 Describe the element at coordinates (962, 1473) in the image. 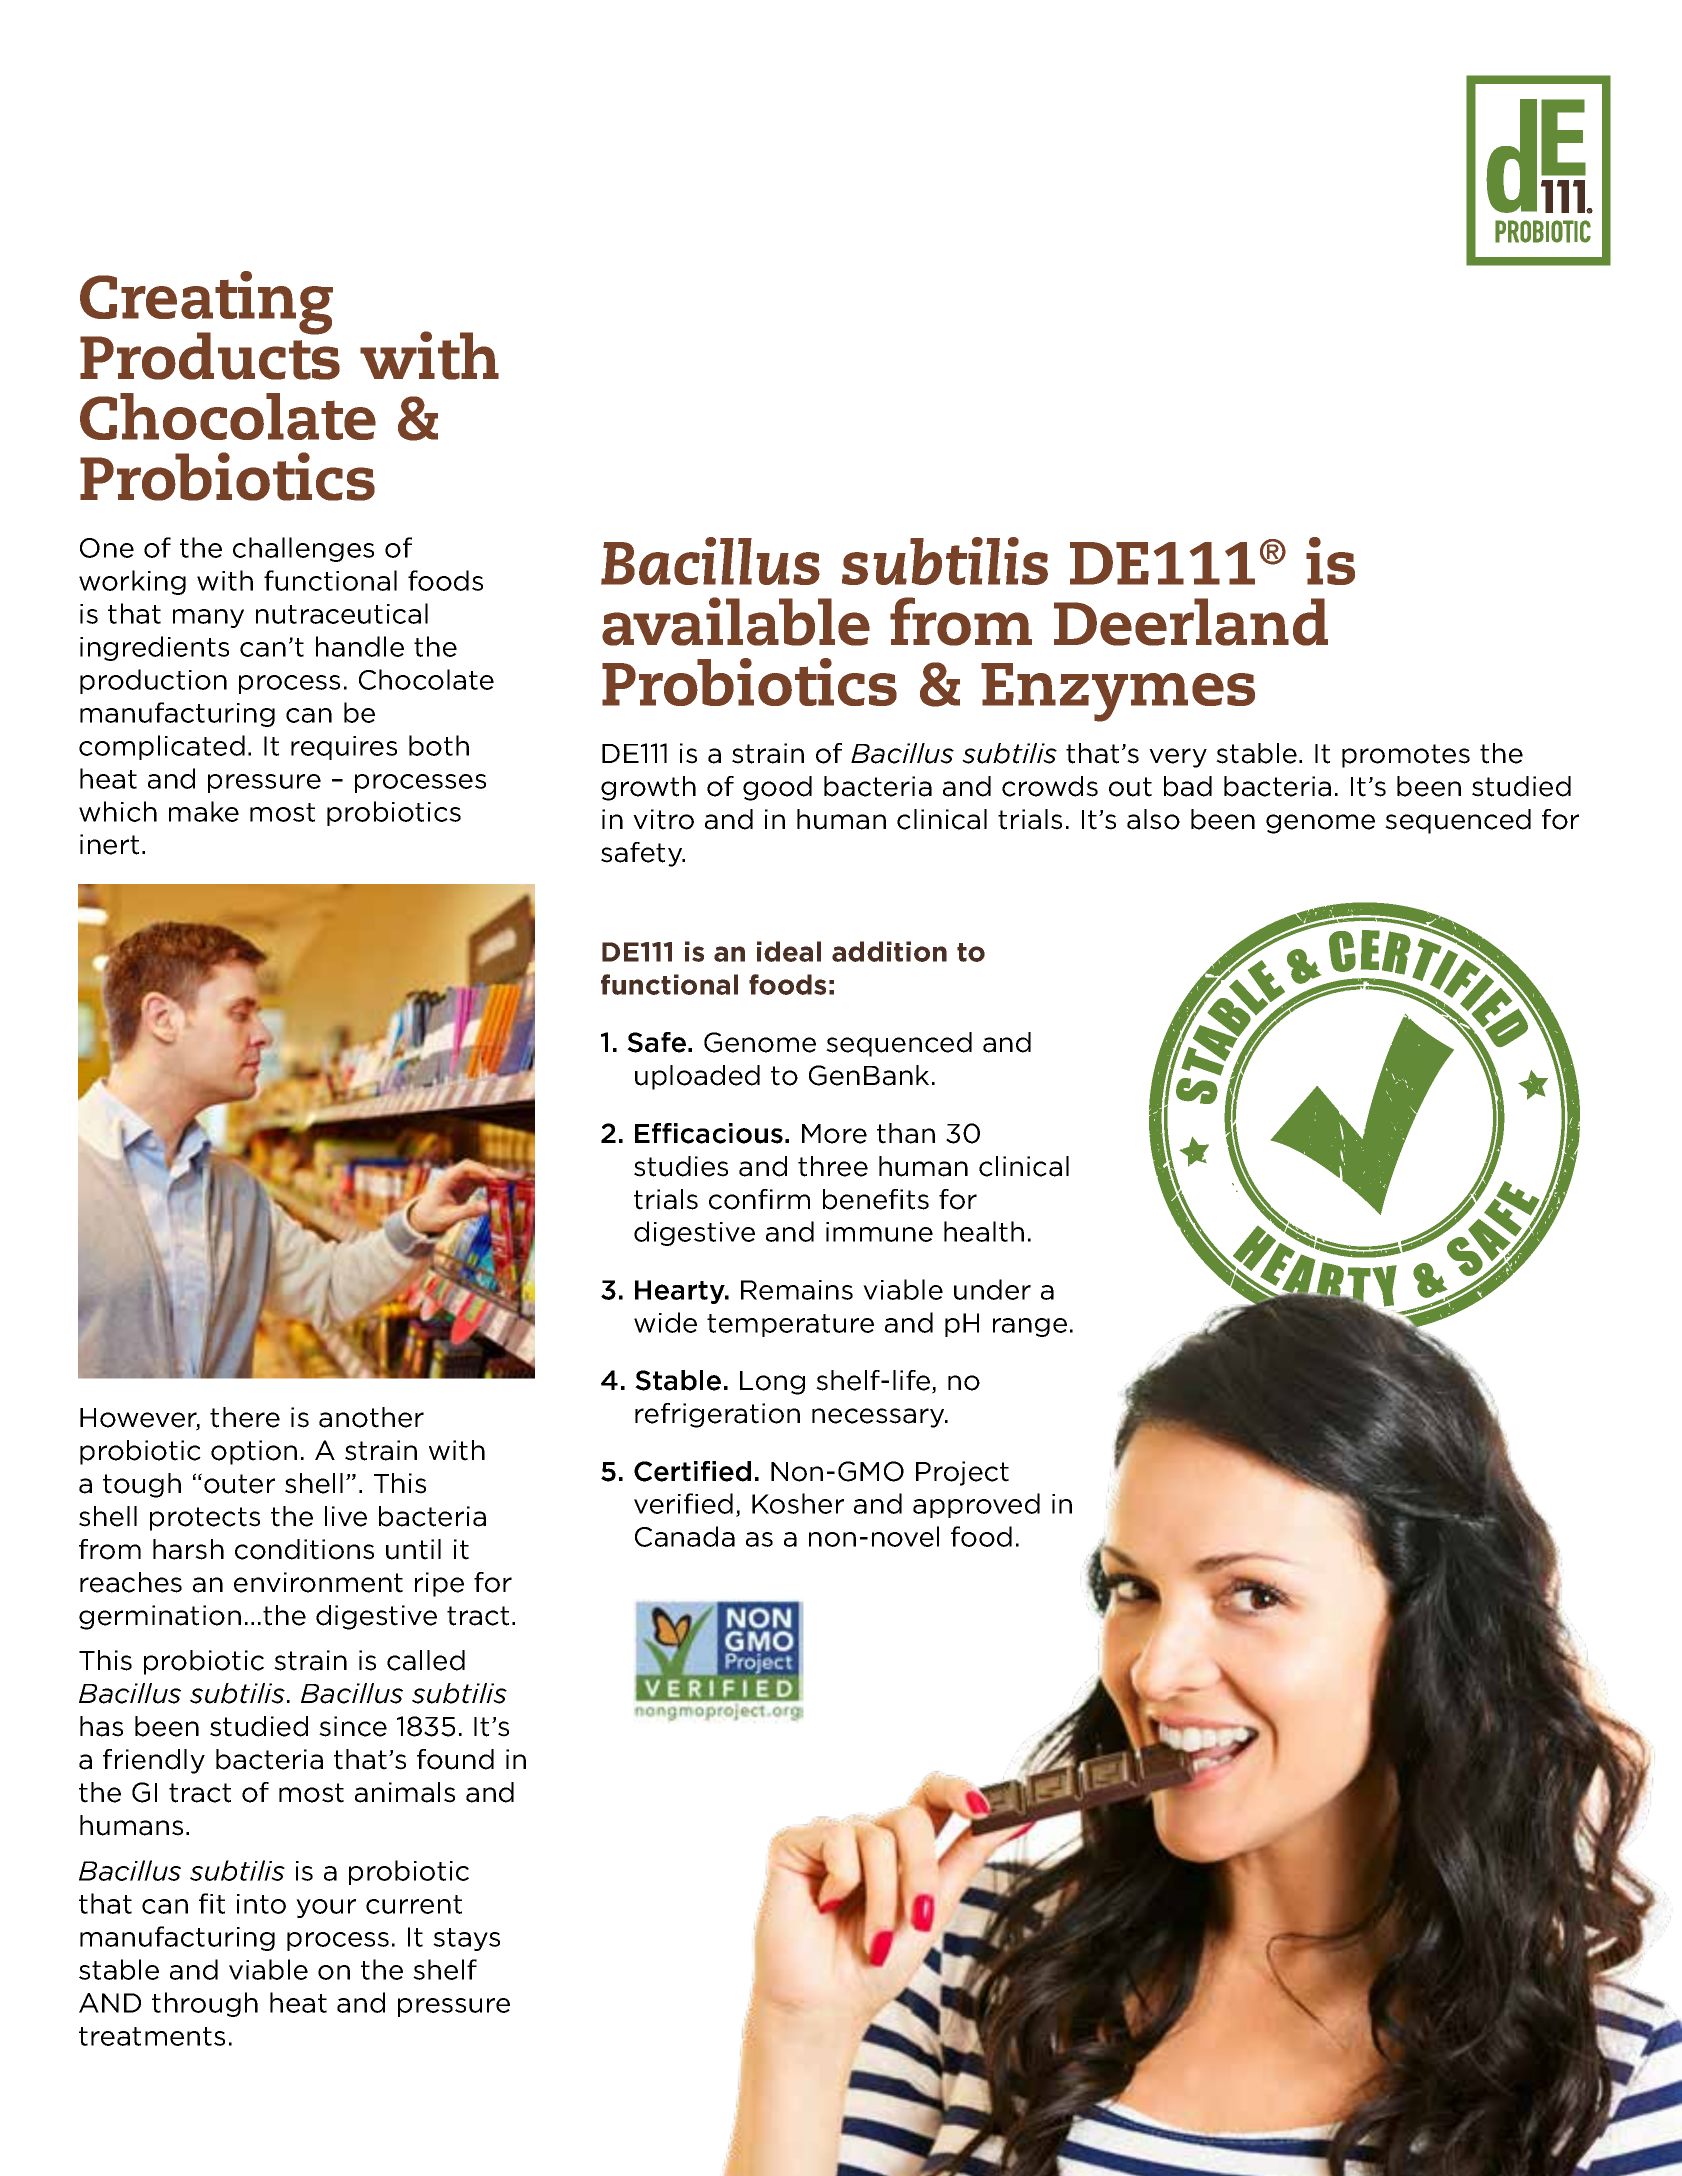

I see `Project` at that location.
